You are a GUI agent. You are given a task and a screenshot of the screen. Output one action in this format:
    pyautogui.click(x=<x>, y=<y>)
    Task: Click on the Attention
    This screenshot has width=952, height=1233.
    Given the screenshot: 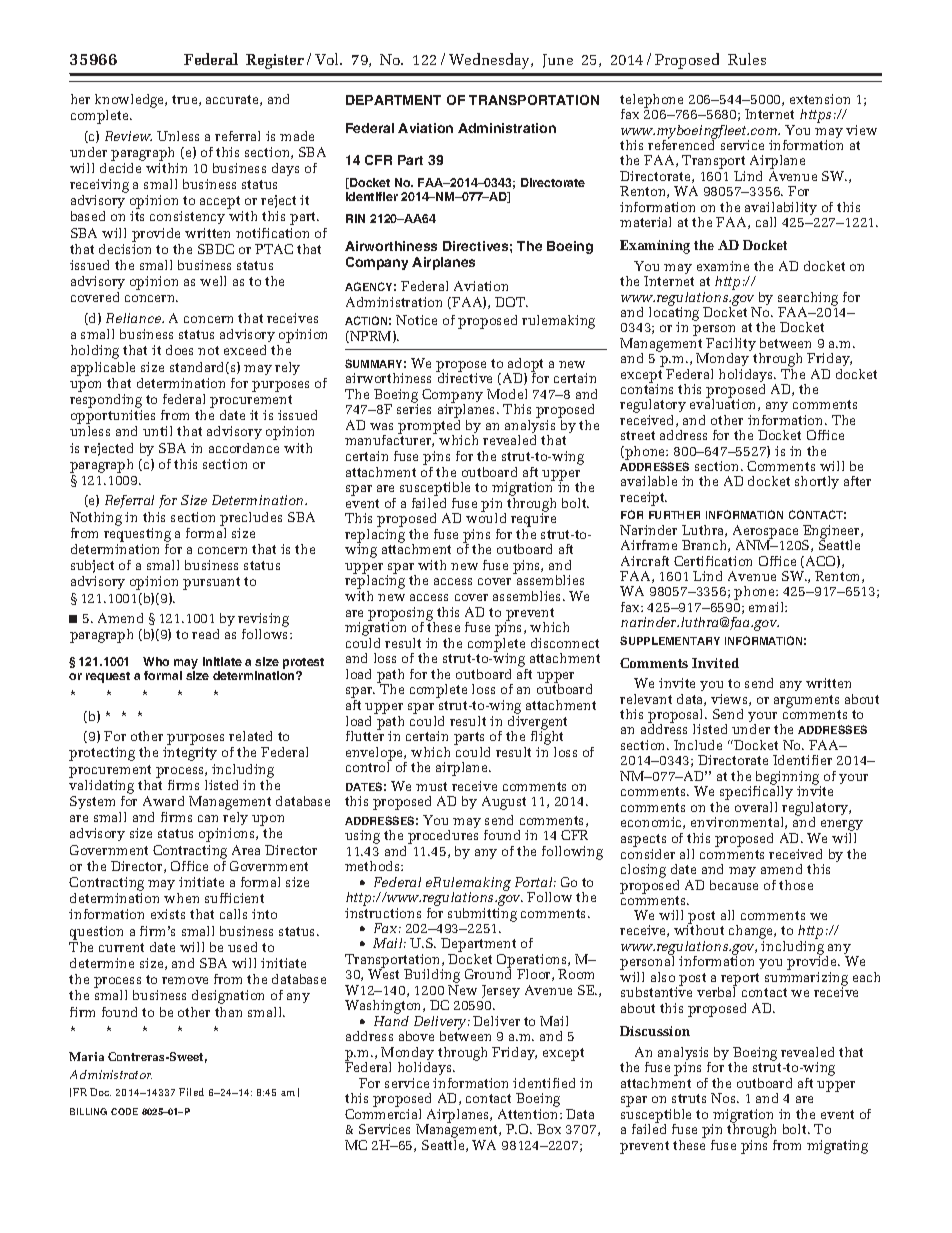 What is the action you would take?
    pyautogui.click(x=529, y=1114)
